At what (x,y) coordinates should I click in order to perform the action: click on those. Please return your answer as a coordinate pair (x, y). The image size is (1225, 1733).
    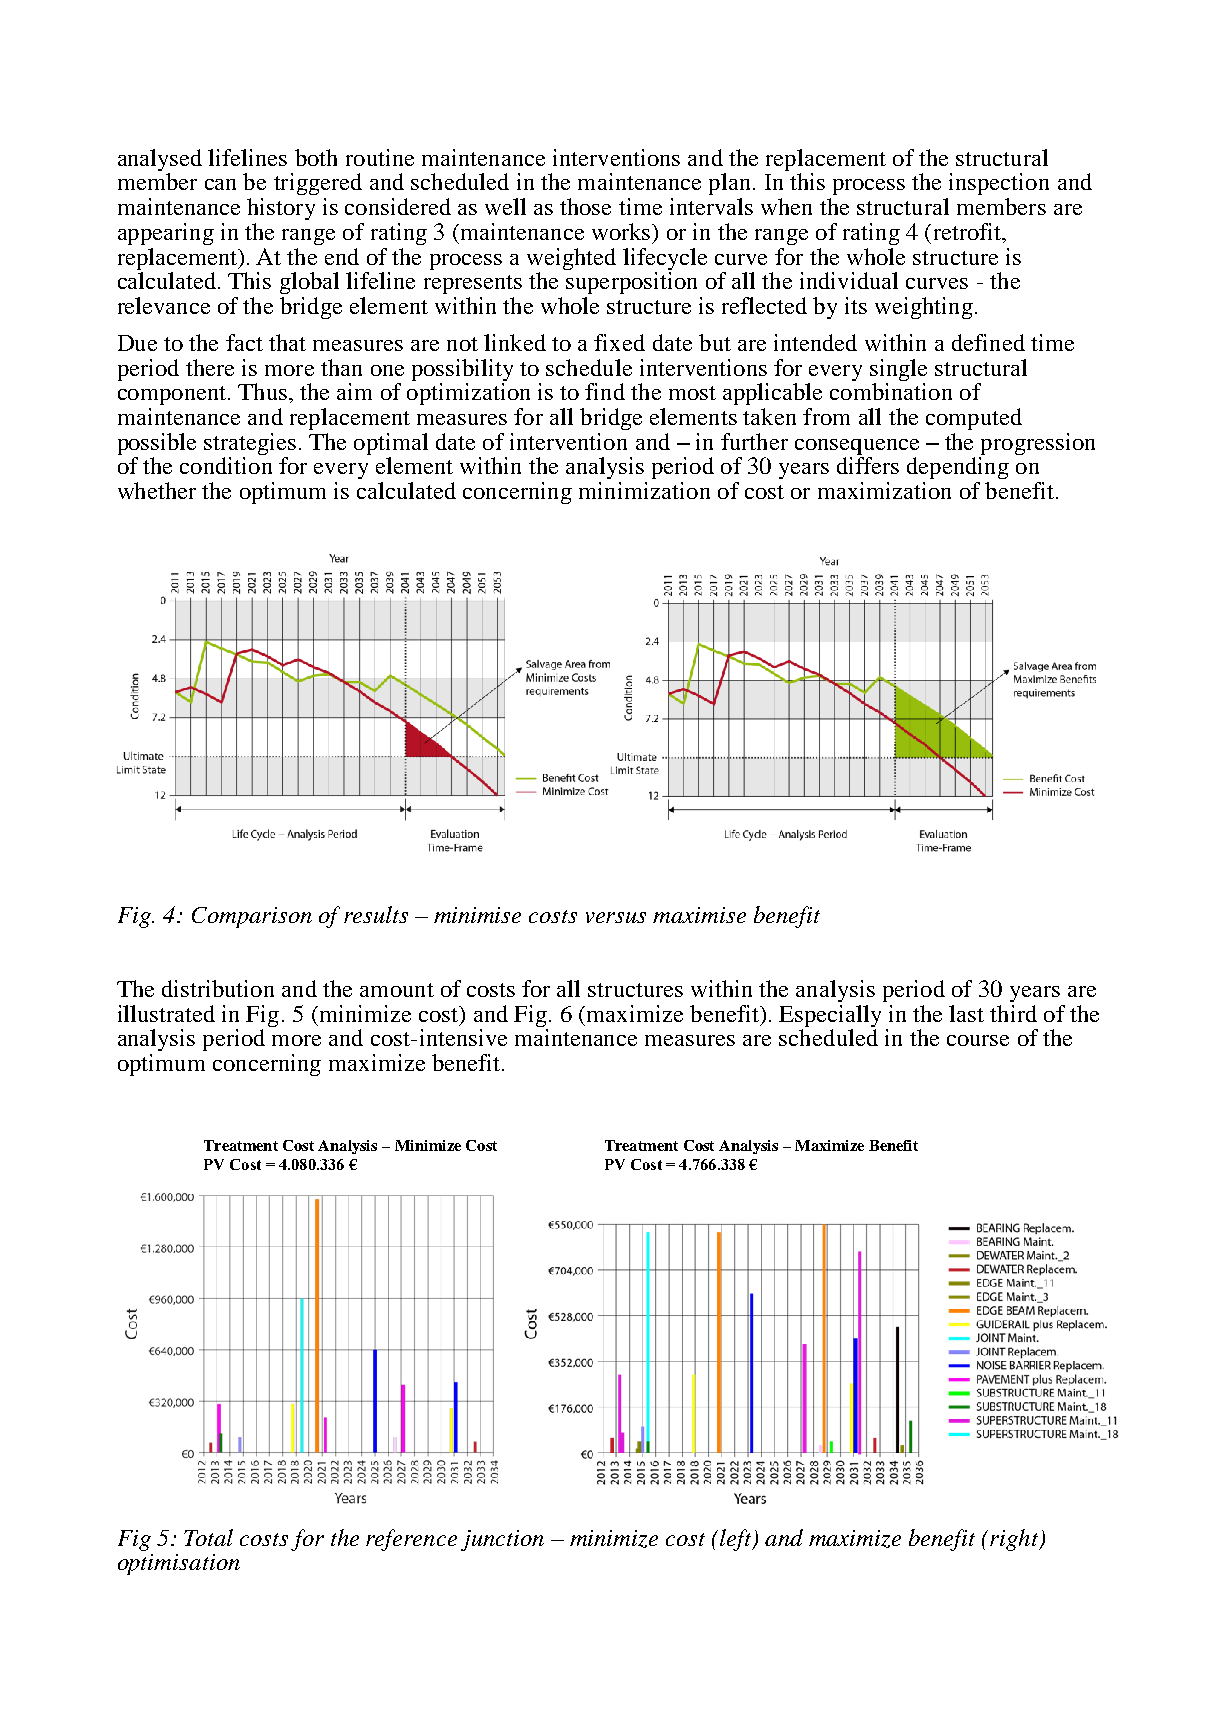
    Looking at the image, I should click on (585, 206).
